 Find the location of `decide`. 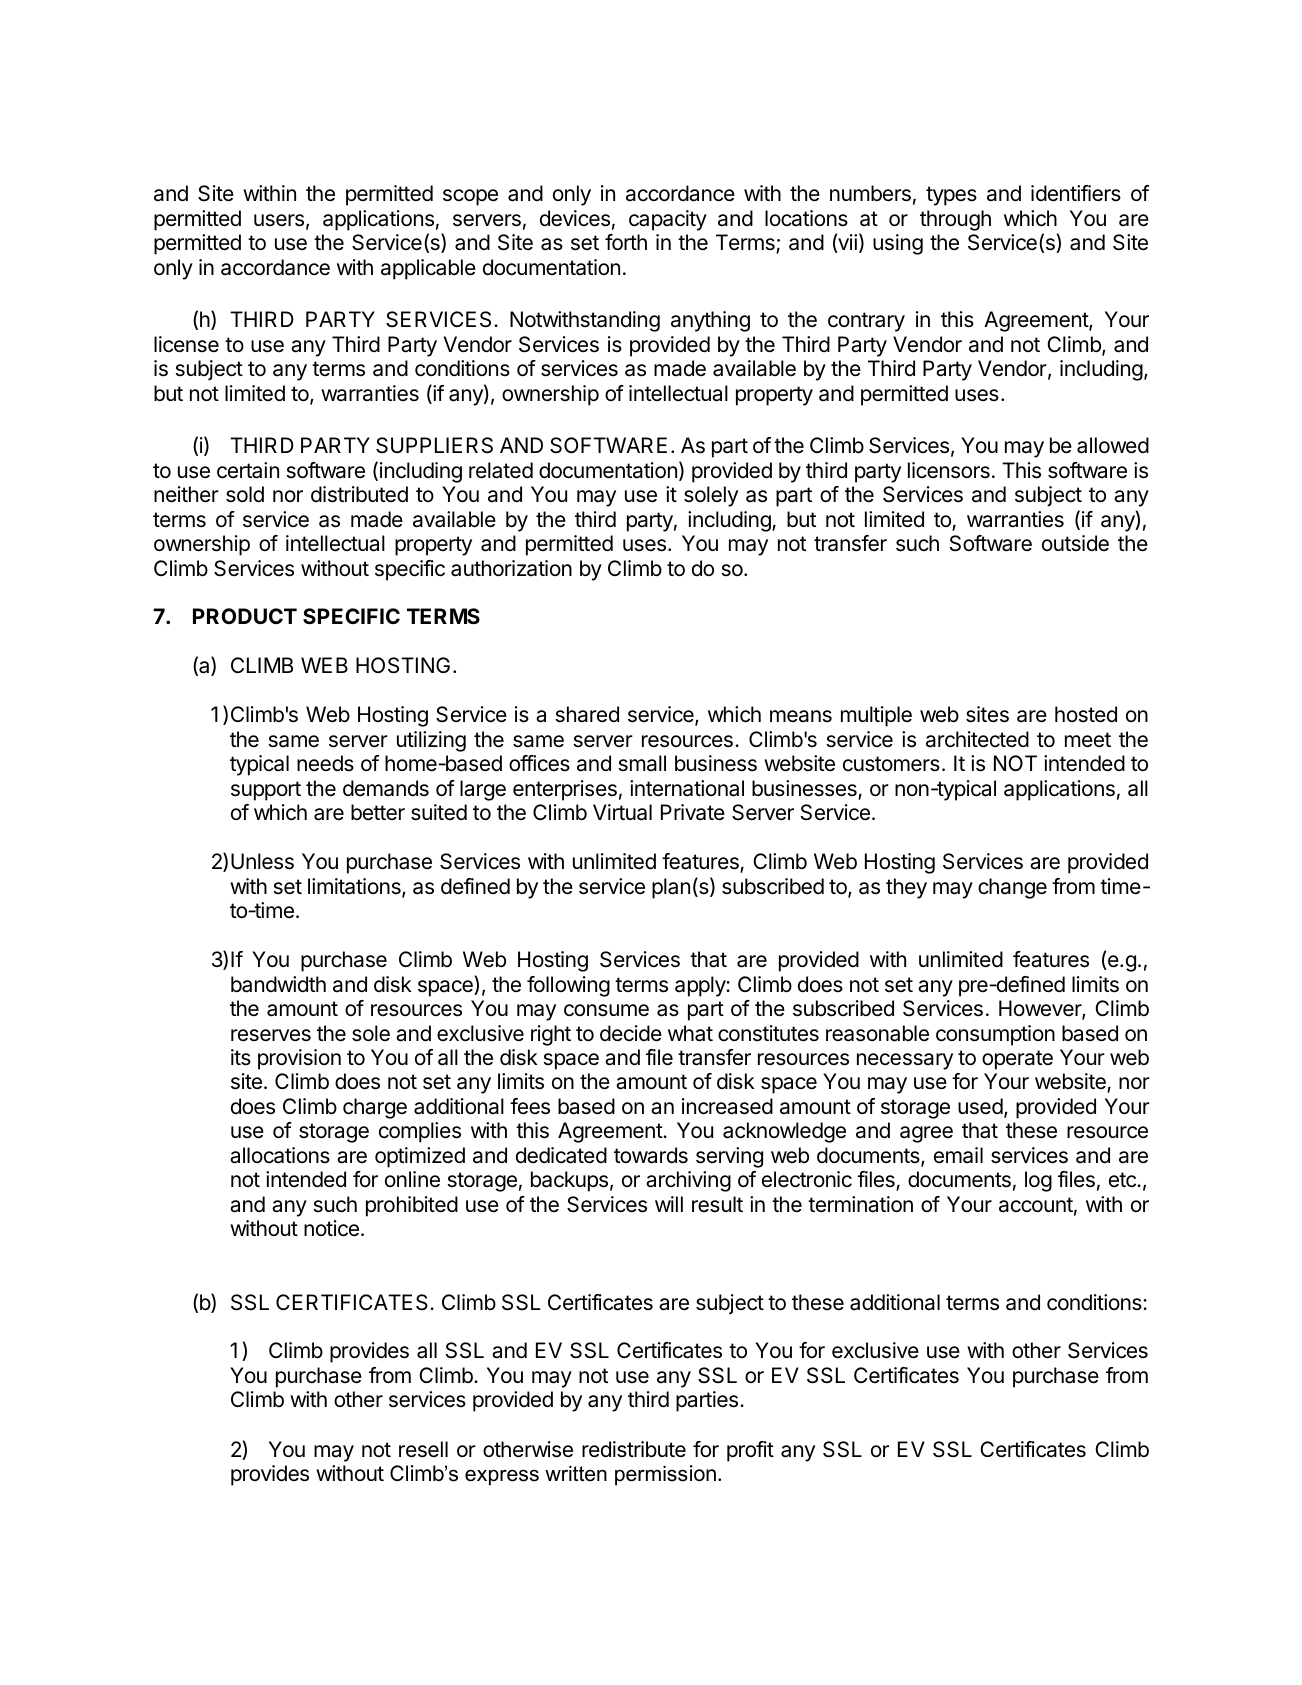

decide is located at coordinates (631, 1033).
